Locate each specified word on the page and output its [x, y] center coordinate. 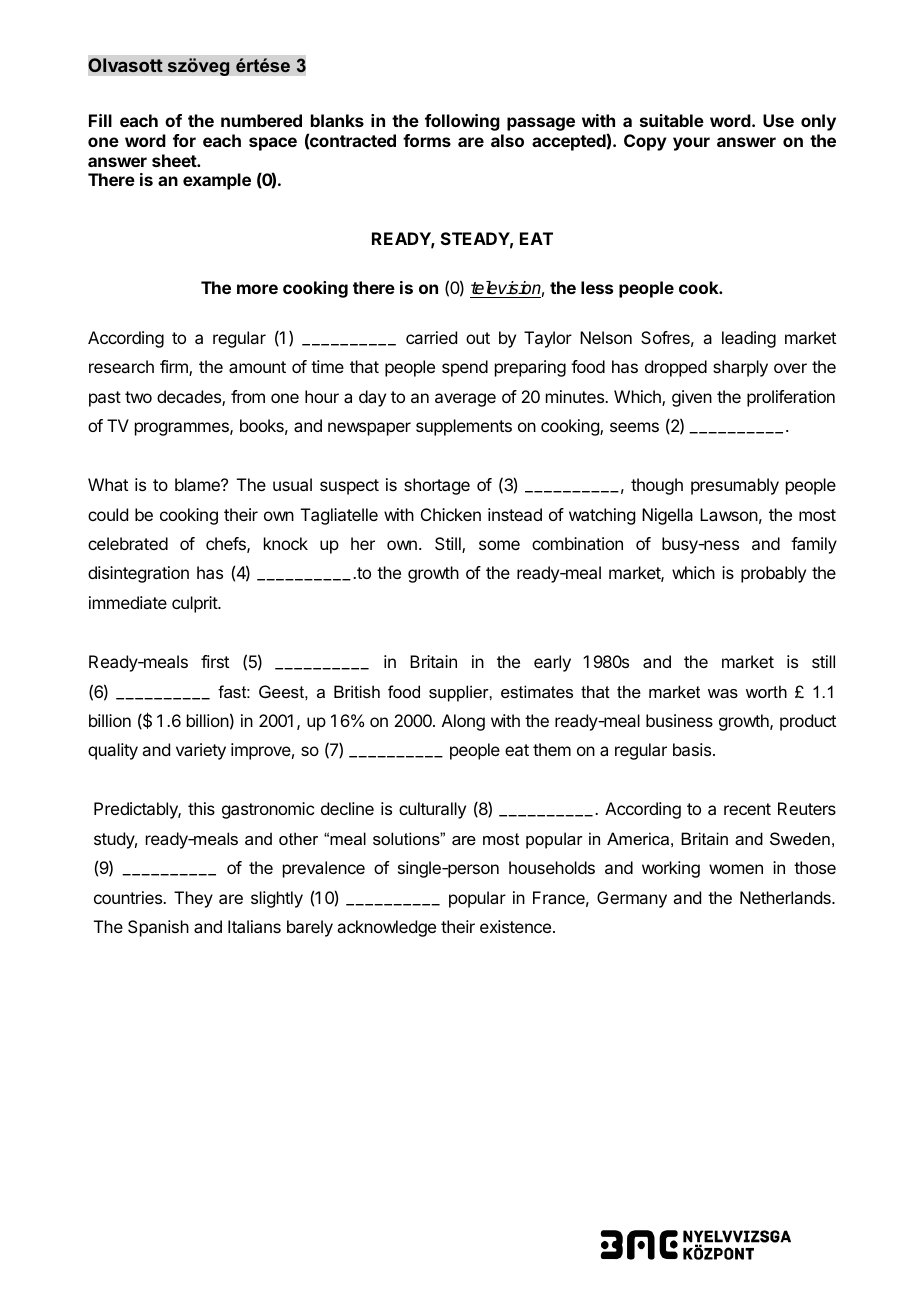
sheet [175, 160]
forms [427, 140]
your [691, 144]
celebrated [128, 543]
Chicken [451, 514]
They [193, 899]
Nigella [667, 516]
